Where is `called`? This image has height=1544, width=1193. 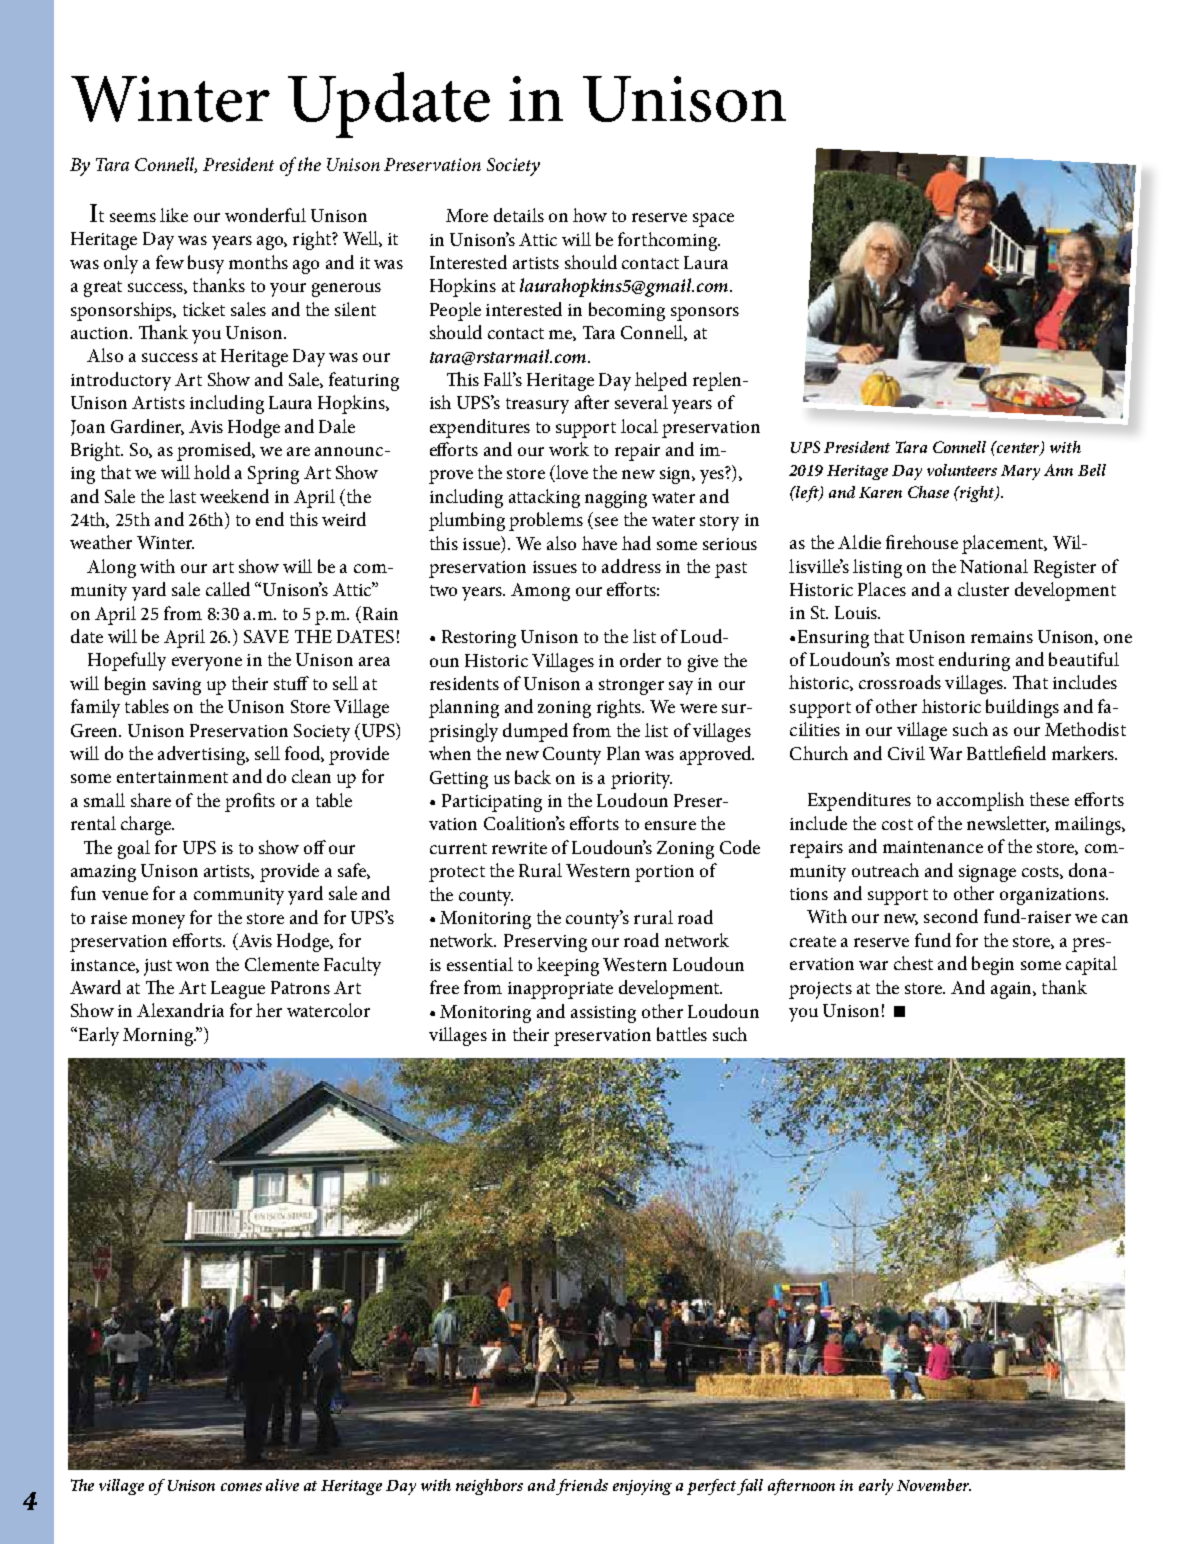 called is located at coordinates (228, 589).
